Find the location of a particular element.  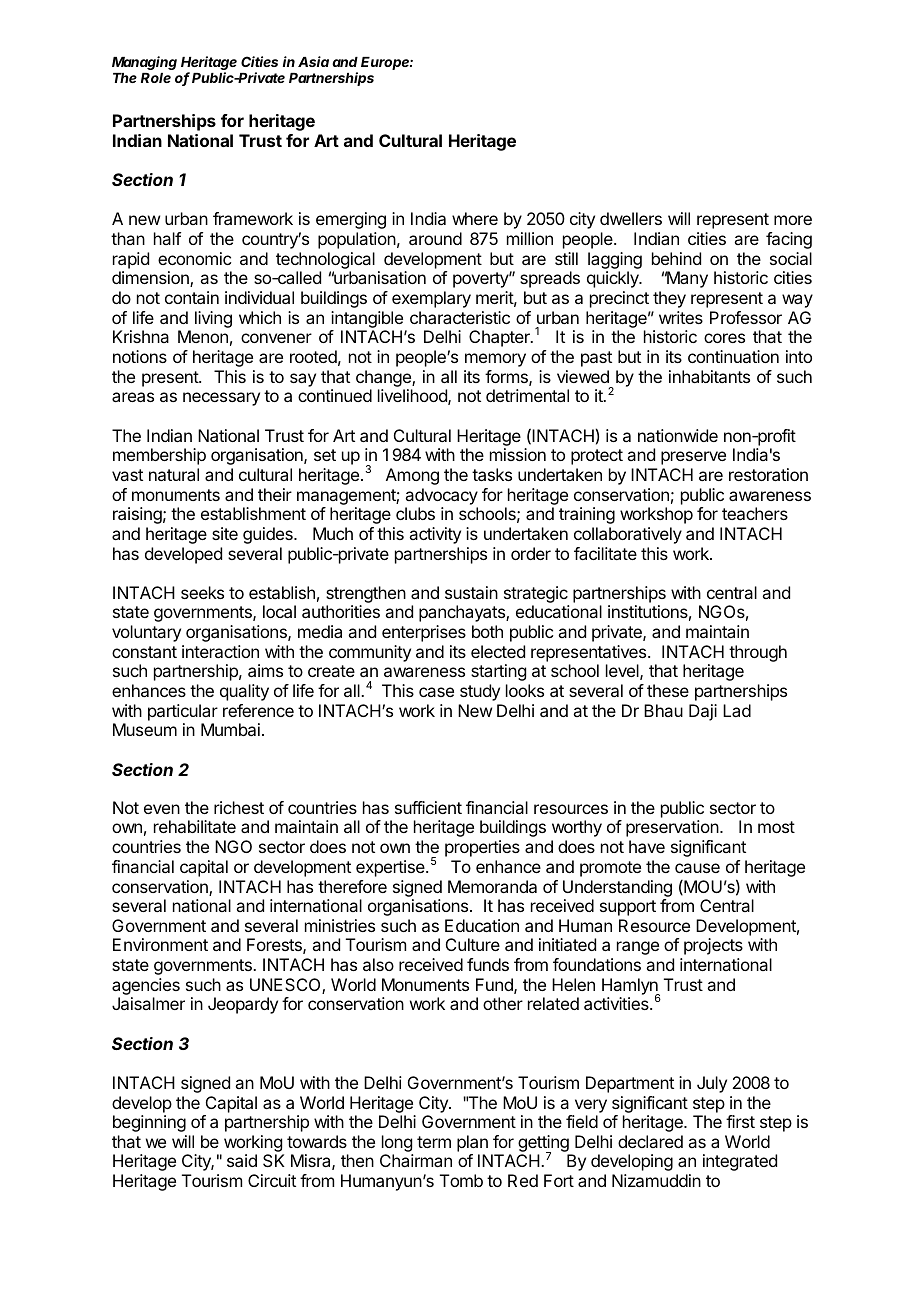

more is located at coordinates (793, 220).
